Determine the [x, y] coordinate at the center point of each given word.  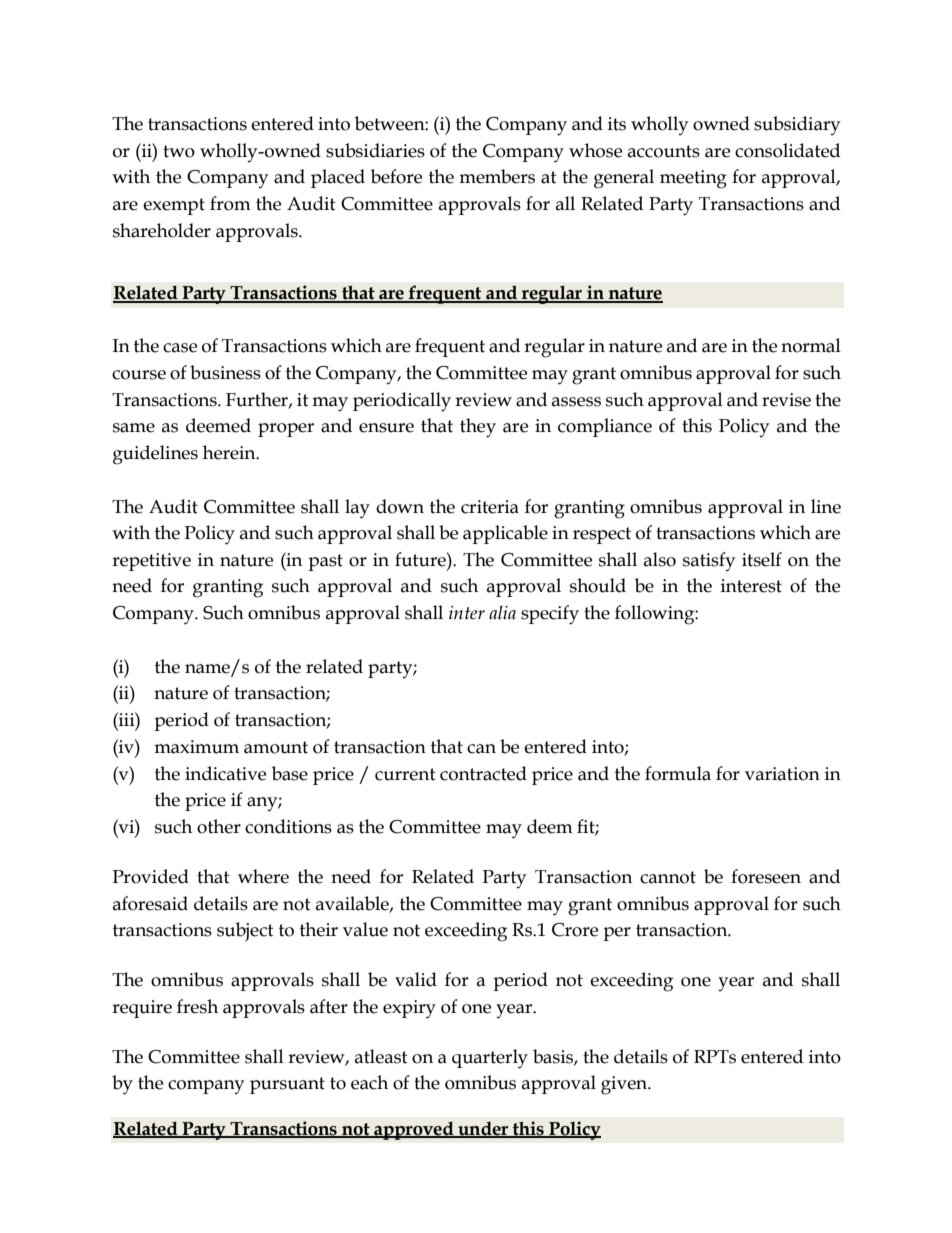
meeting [693, 179]
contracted [483, 773]
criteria [490, 507]
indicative [225, 773]
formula [678, 773]
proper [286, 430]
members [497, 176]
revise [786, 400]
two [179, 151]
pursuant [287, 1085]
